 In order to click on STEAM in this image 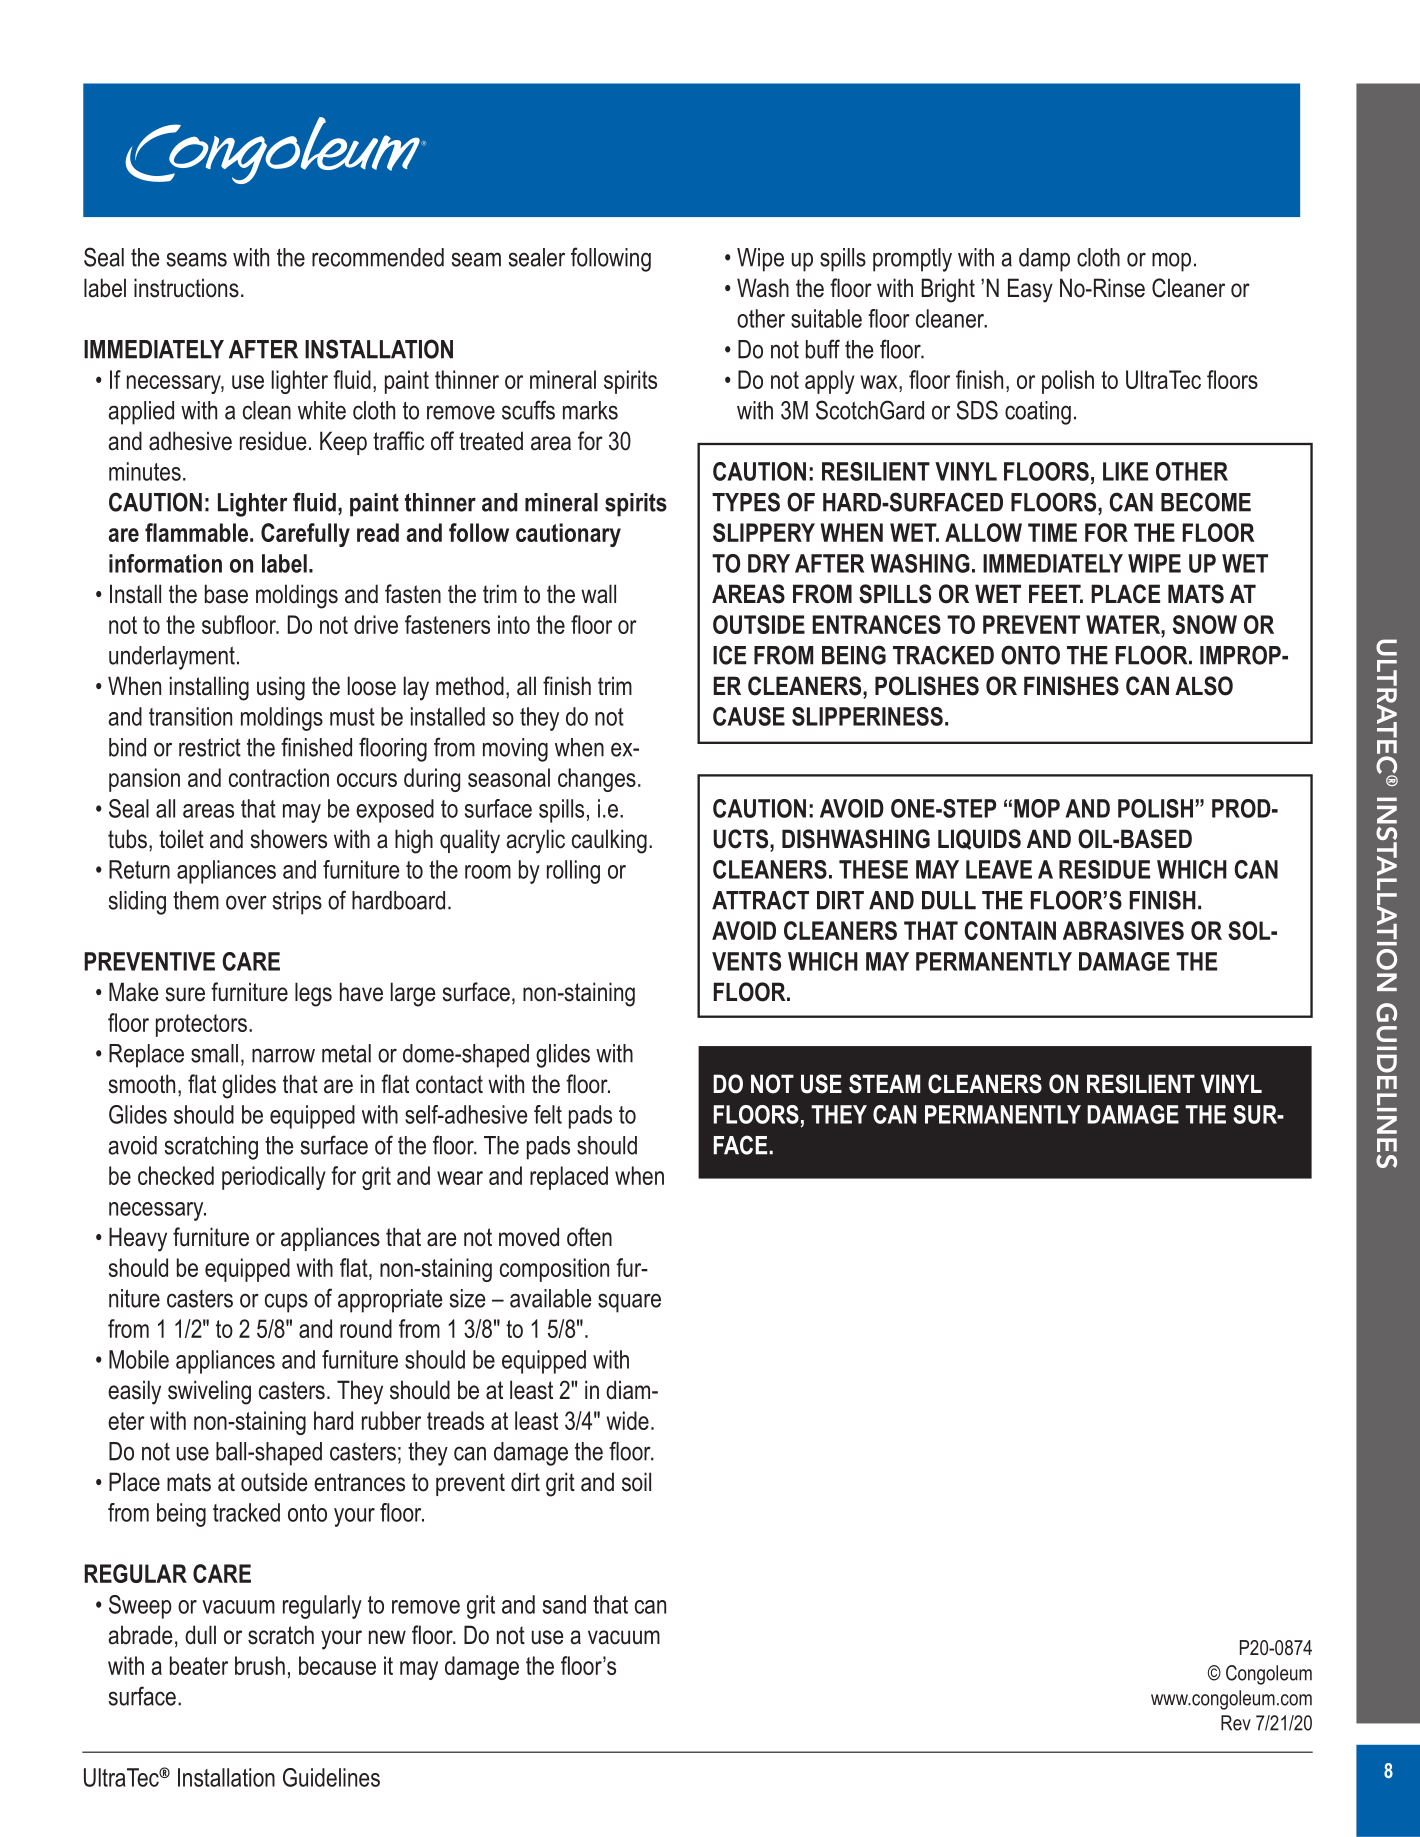, I will do `click(884, 1084)`.
